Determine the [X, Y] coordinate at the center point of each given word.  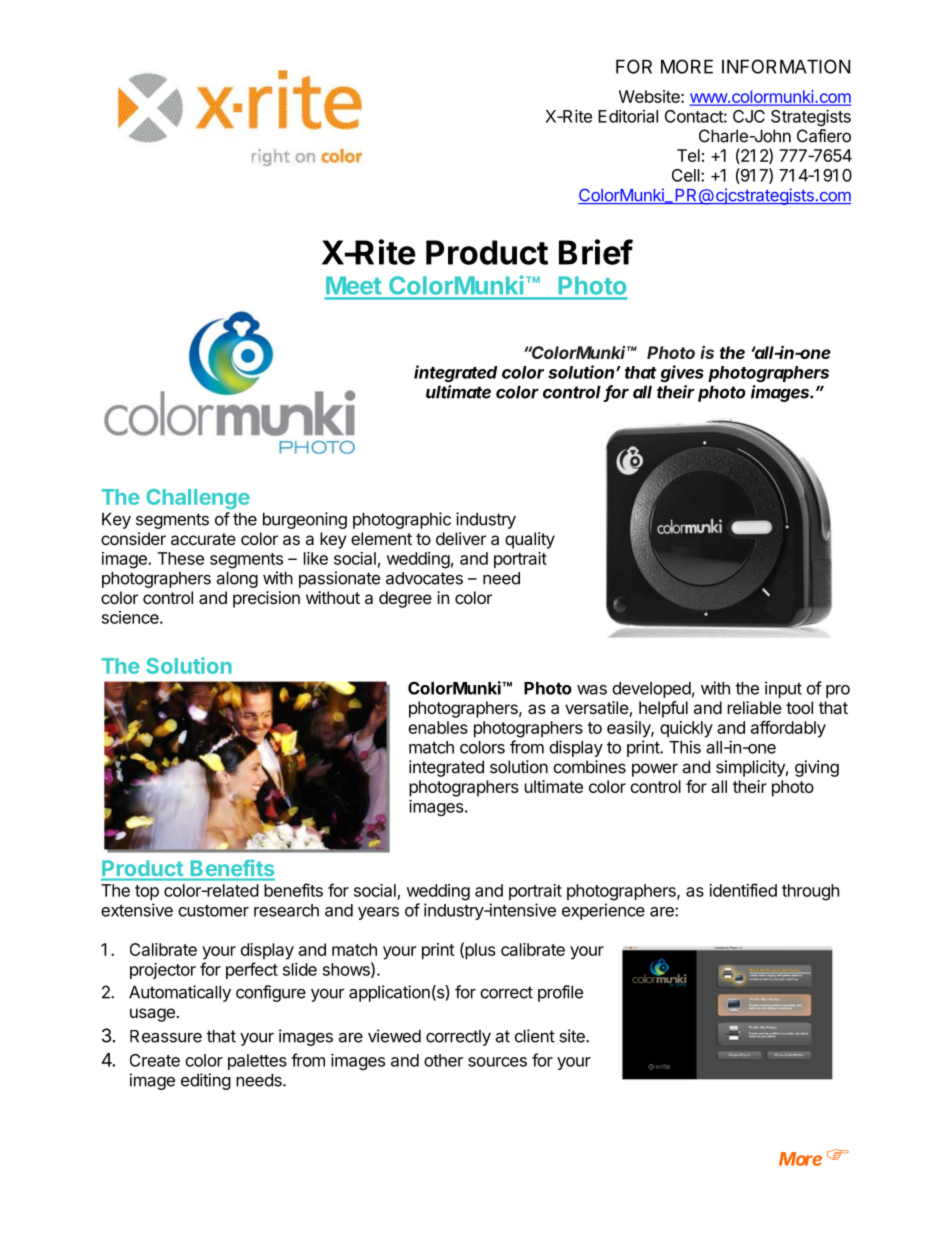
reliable [755, 707]
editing [206, 1081]
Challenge [198, 499]
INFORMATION [786, 66]
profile [560, 993]
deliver [461, 538]
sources [497, 1062]
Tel [688, 155]
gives [682, 373]
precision [266, 599]
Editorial [628, 116]
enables [438, 727]
